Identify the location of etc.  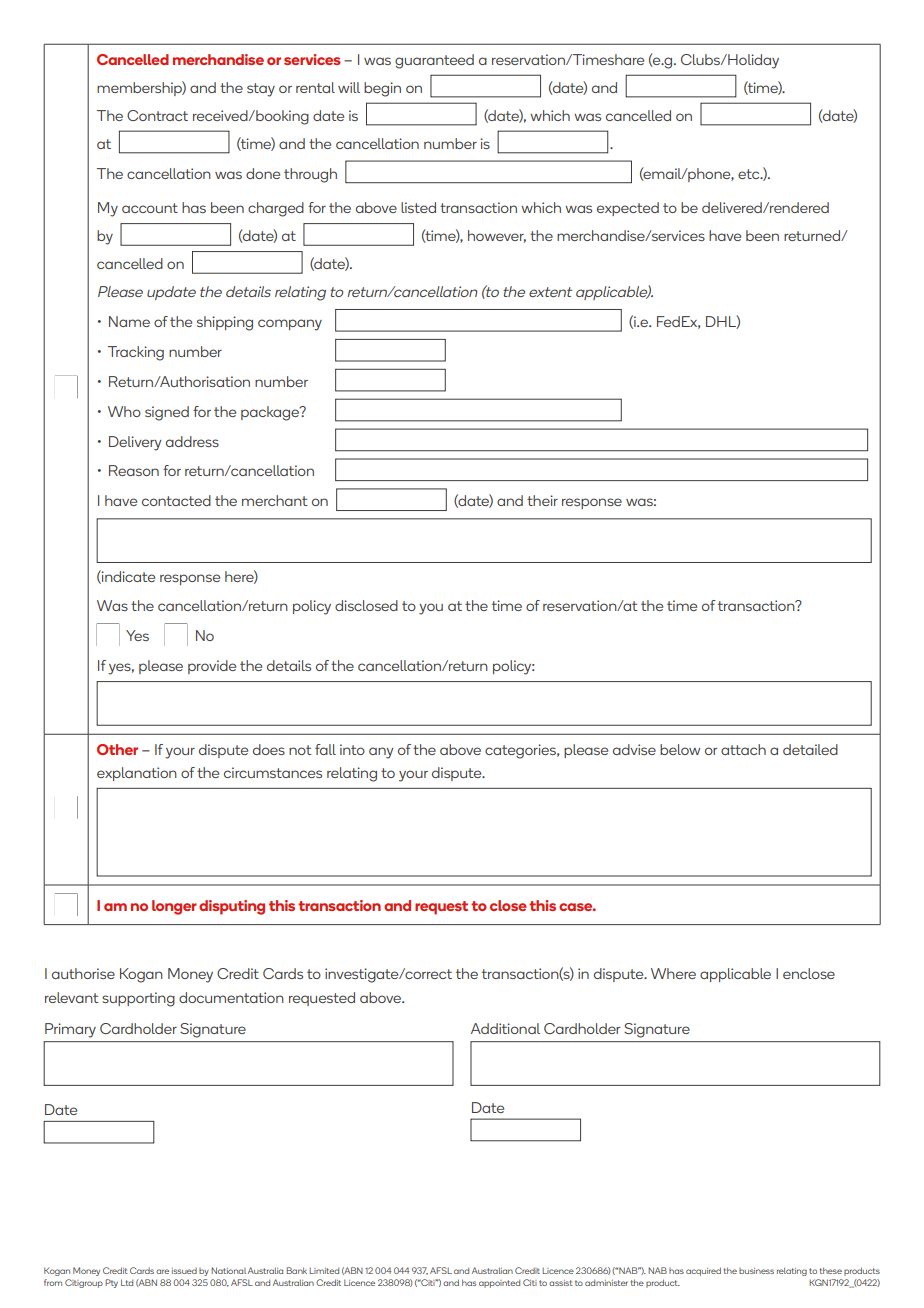
(750, 174).
